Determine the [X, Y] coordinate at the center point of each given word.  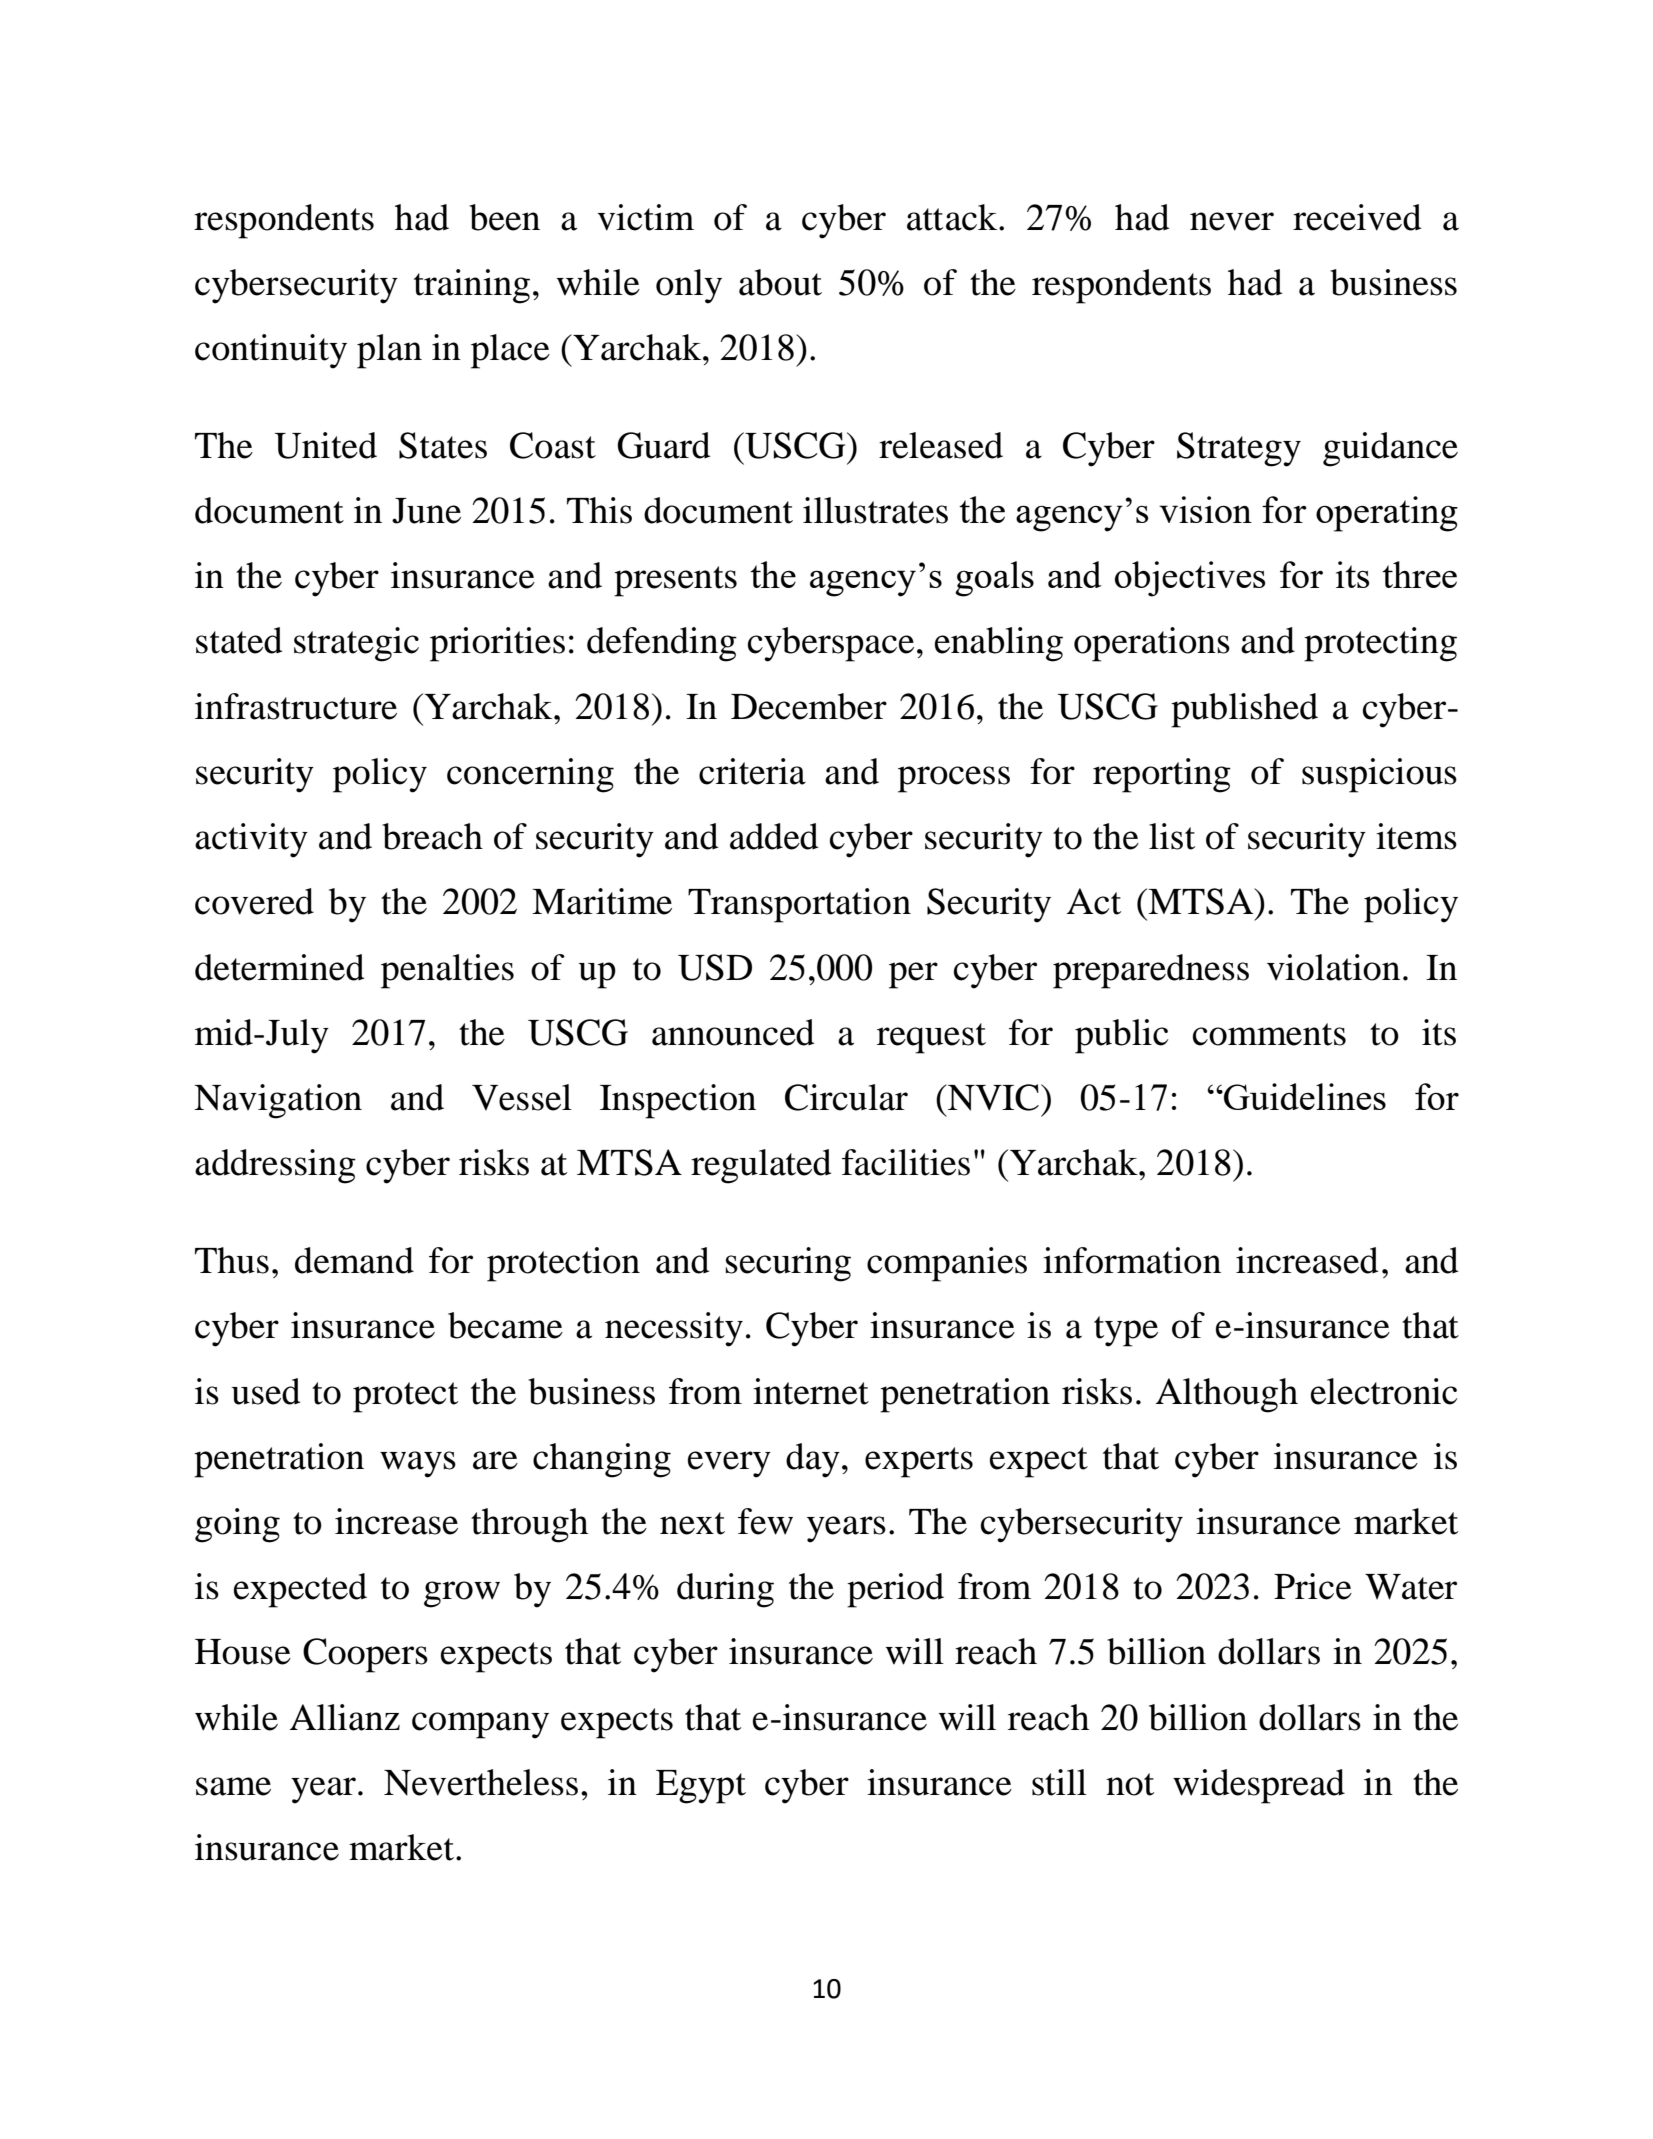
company [480, 1725]
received [1357, 217]
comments [1269, 1034]
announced [733, 1032]
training [472, 286]
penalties [447, 971]
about [780, 282]
